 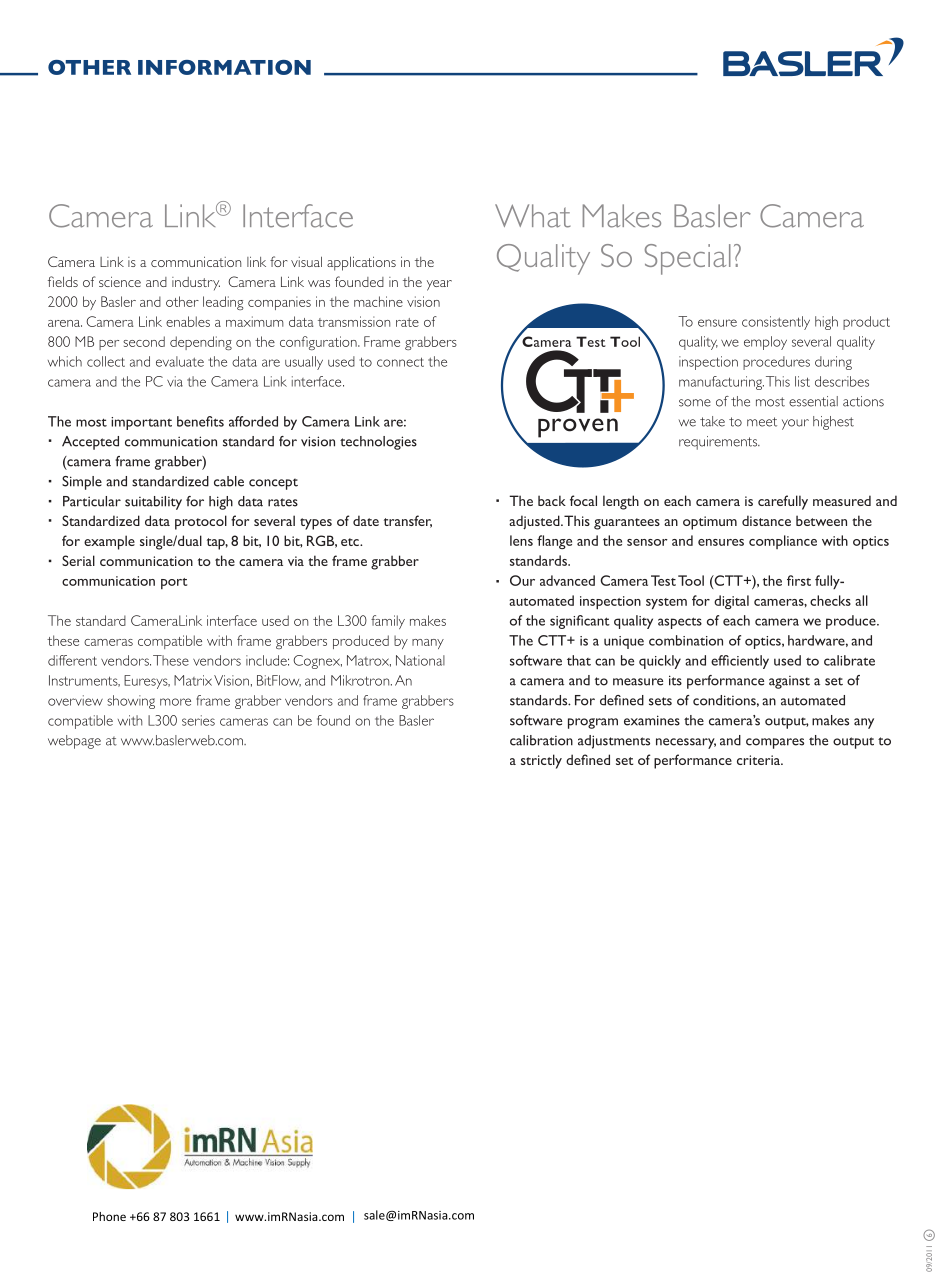 What do you see at coordinates (533, 216) in the document?
I see `What` at bounding box center [533, 216].
